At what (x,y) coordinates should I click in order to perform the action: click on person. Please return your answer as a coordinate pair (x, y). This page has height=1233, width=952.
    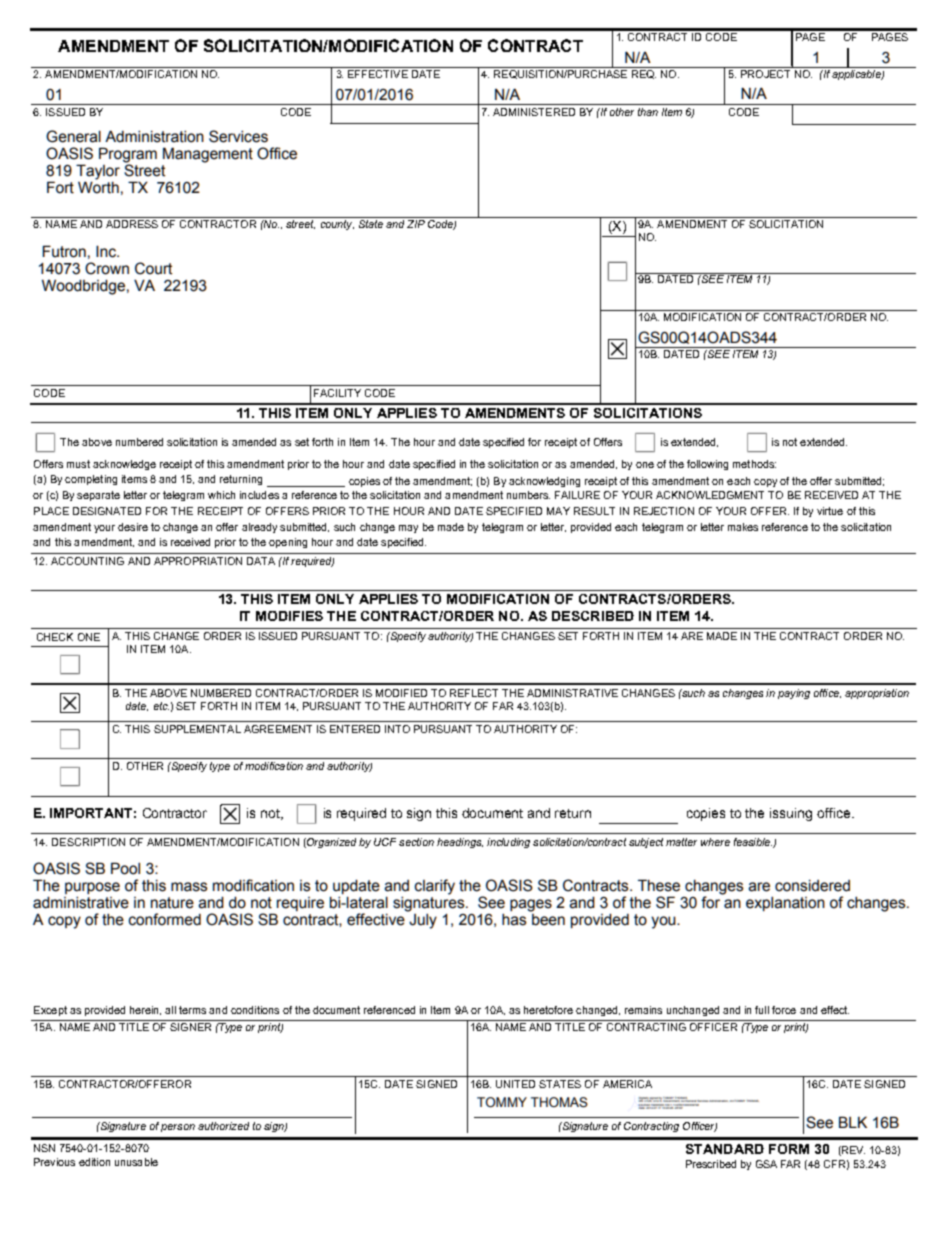
    Looking at the image, I should click on (178, 1128).
